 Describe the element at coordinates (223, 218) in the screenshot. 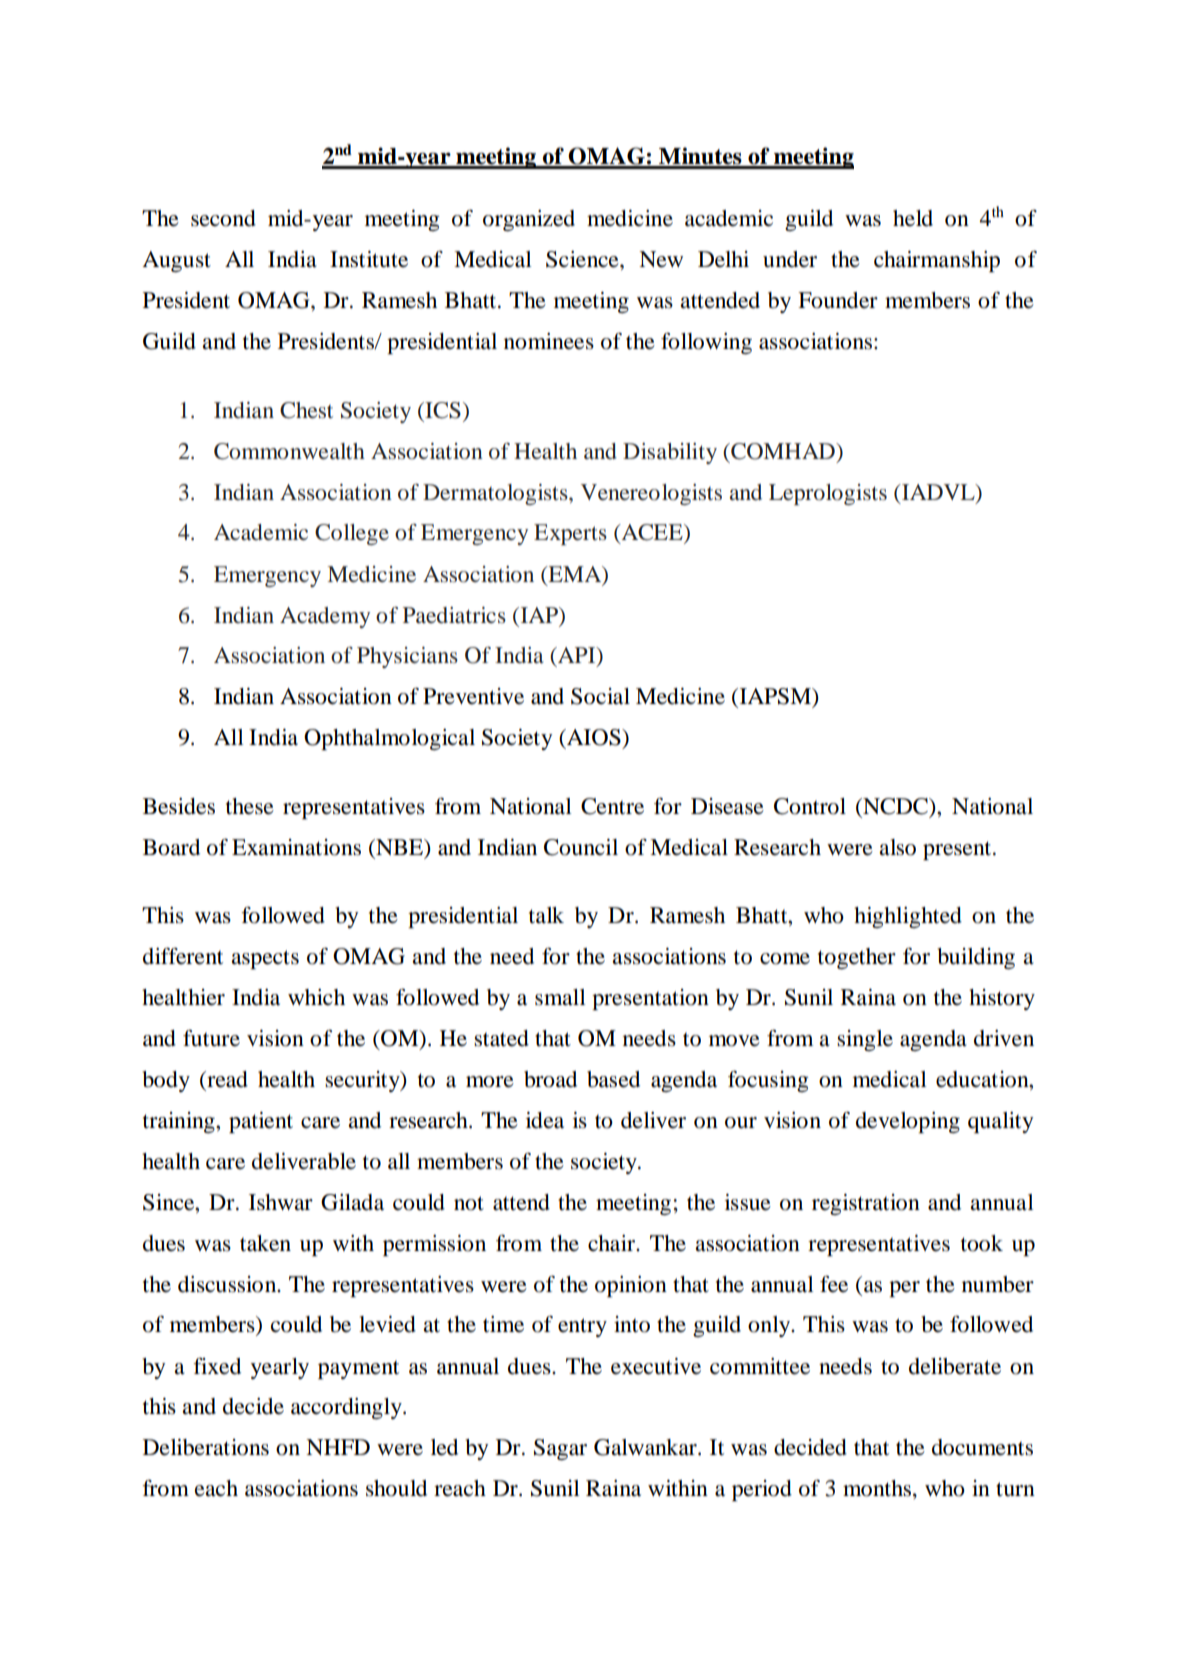

I see `second` at that location.
